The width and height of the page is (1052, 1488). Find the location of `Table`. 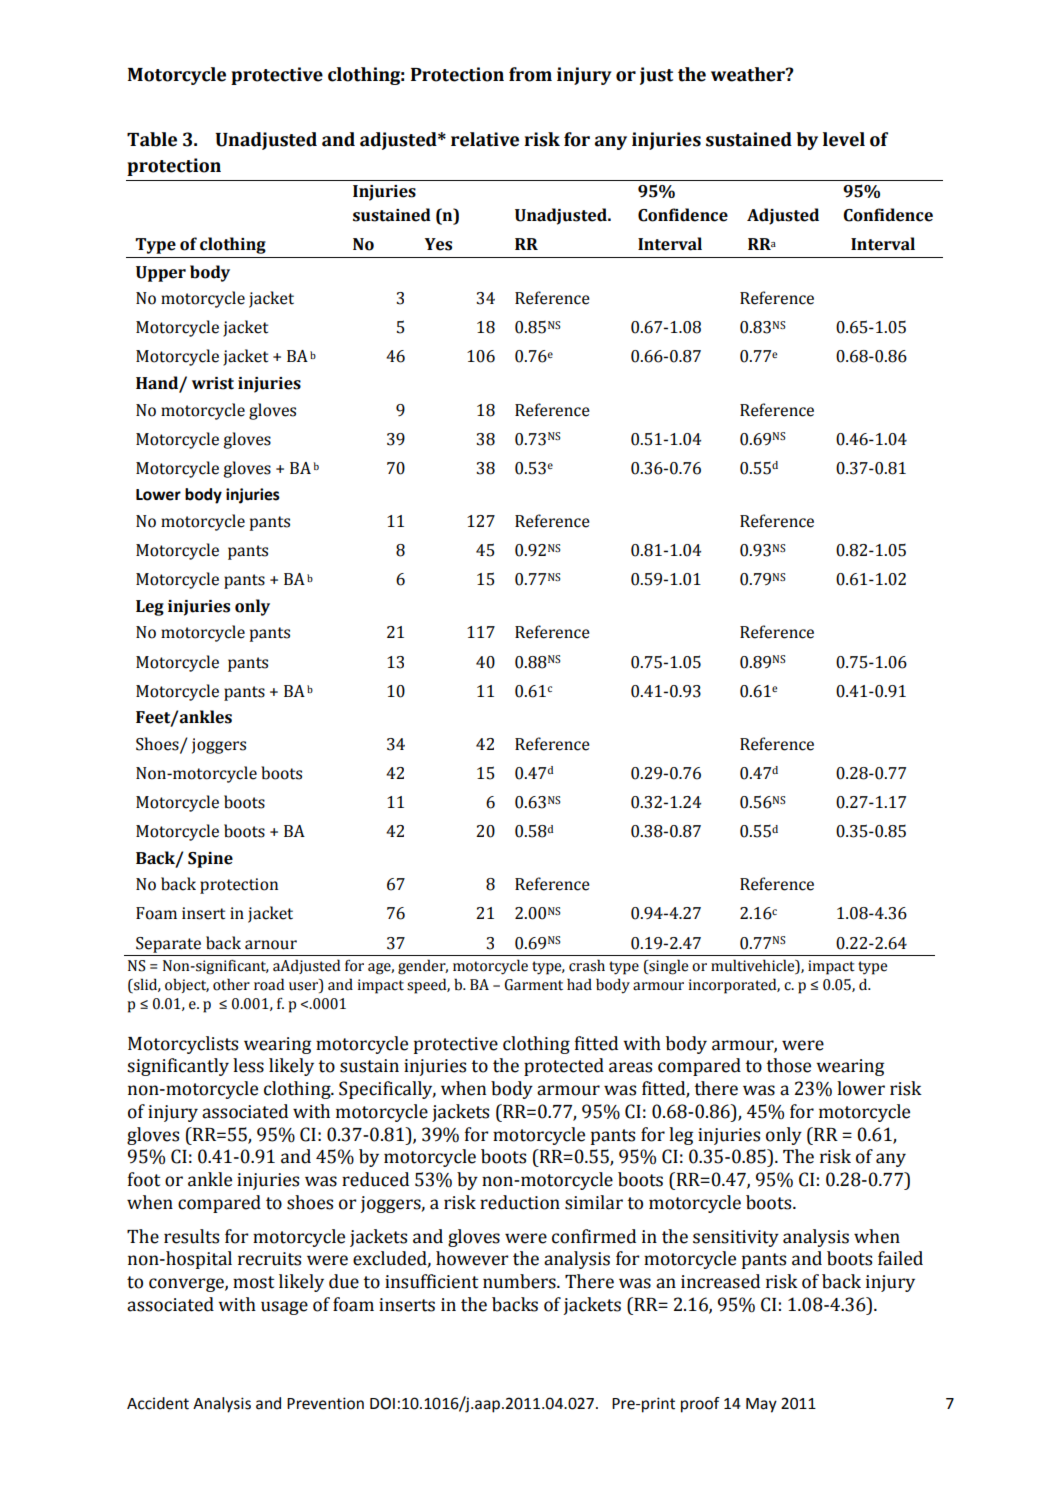

Table is located at coordinates (152, 139).
